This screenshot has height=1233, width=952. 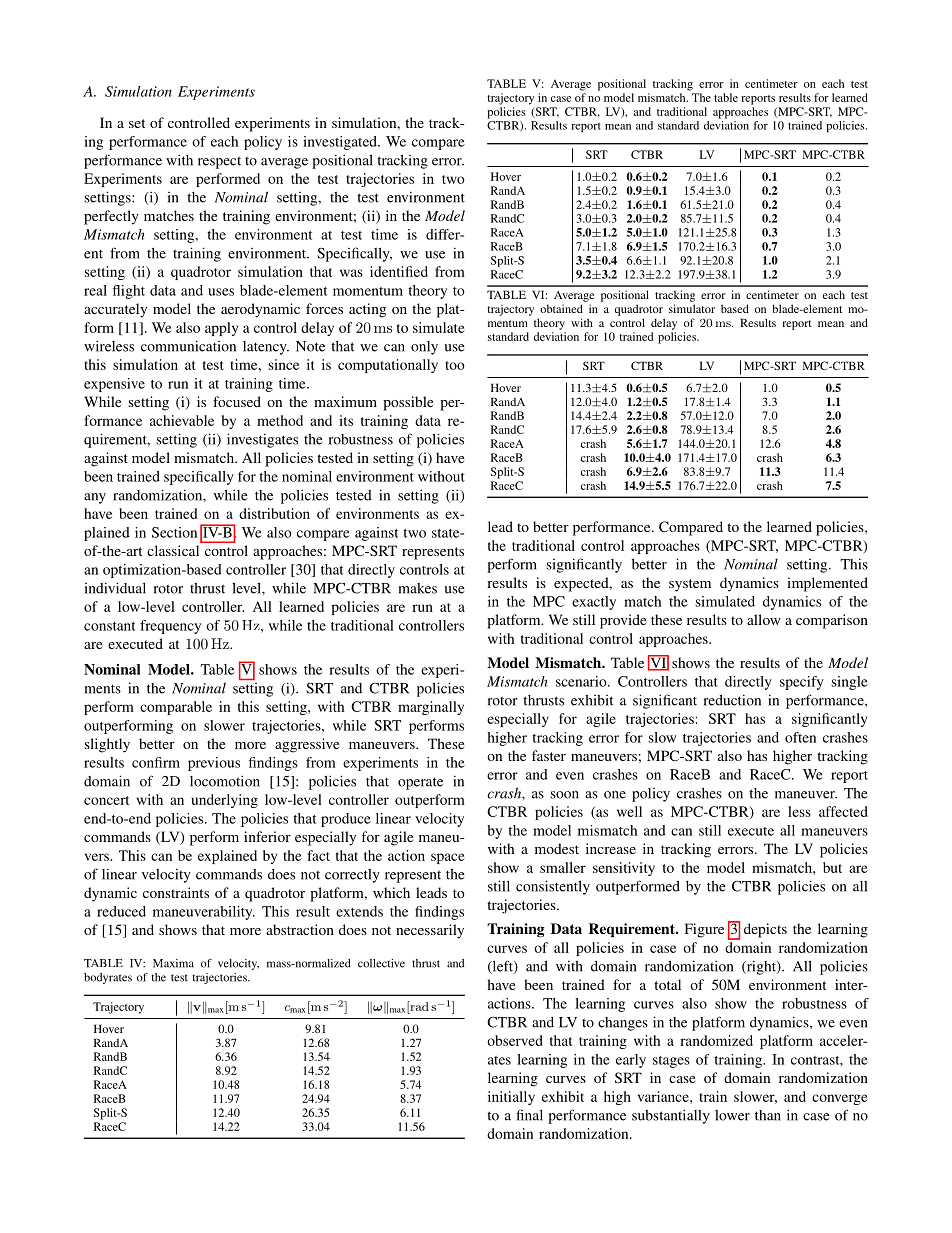 What do you see at coordinates (341, 143) in the screenshot?
I see `investigated` at bounding box center [341, 143].
